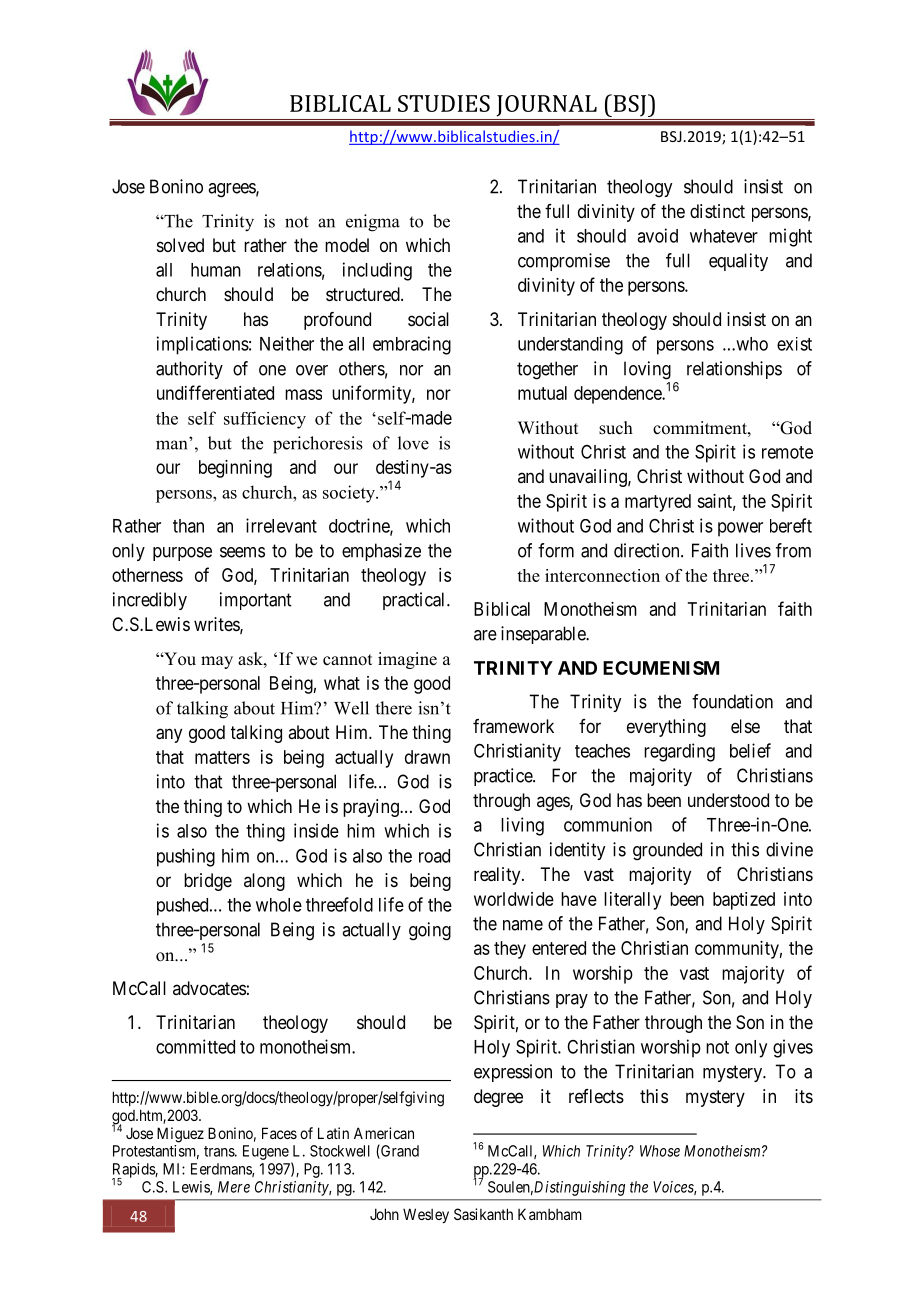 This screenshot has width=924, height=1308. Describe the element at coordinates (728, 800) in the screenshot. I see `understood` at that location.
